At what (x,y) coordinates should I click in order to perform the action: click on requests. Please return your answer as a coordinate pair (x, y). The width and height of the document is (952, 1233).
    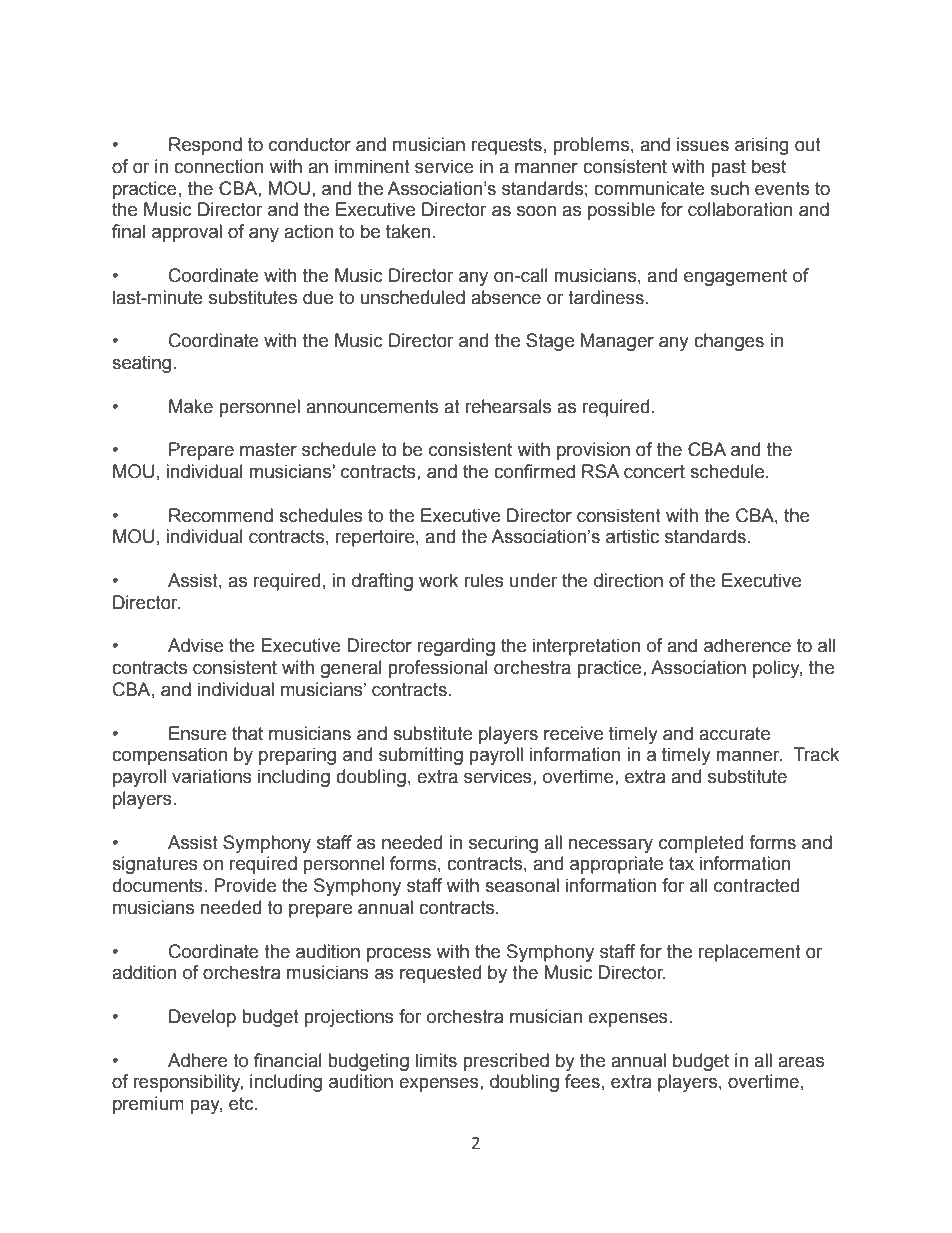
    Looking at the image, I should click on (507, 146).
